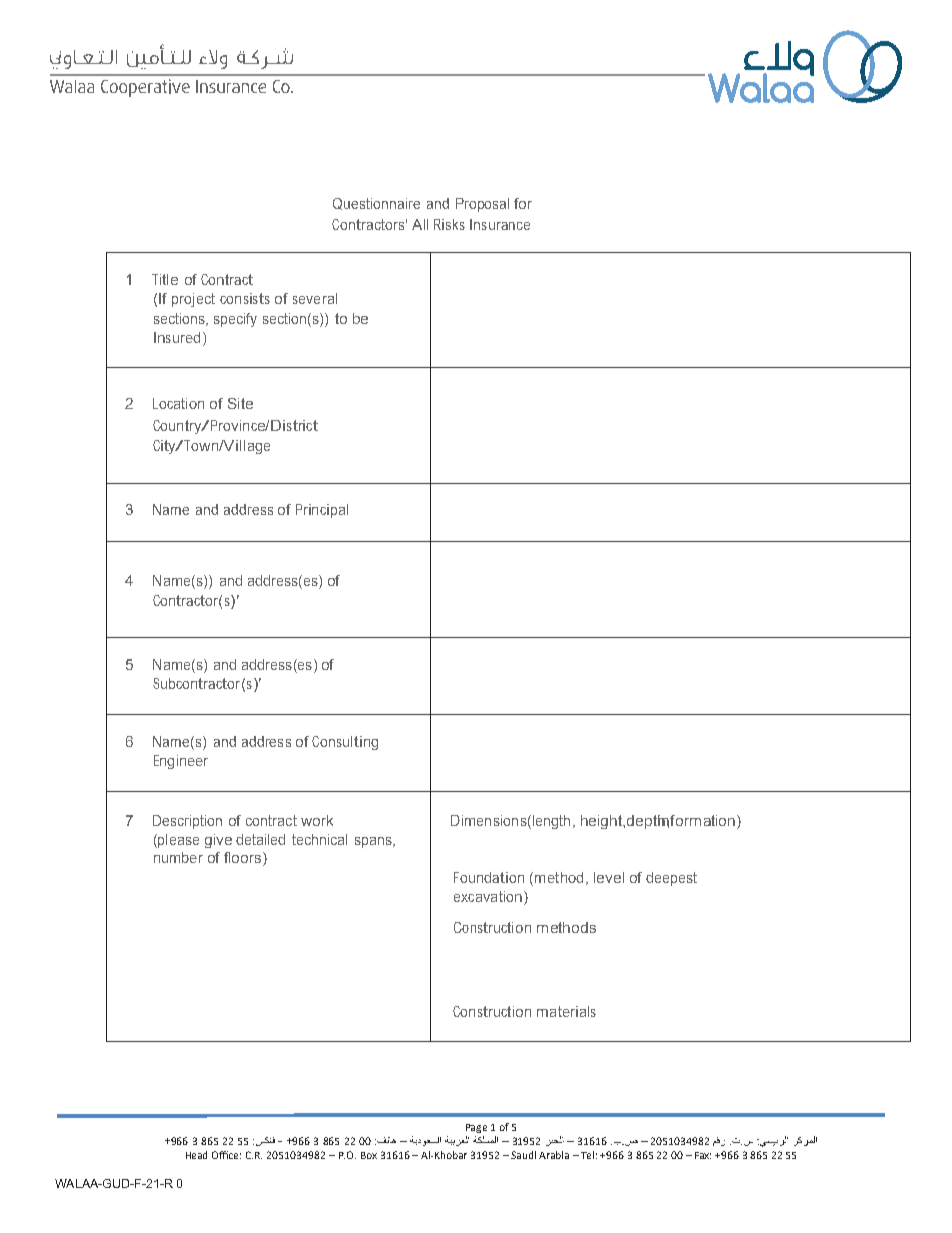 The width and height of the image is (952, 1233). What do you see at coordinates (345, 743) in the image?
I see `Consulting` at bounding box center [345, 743].
